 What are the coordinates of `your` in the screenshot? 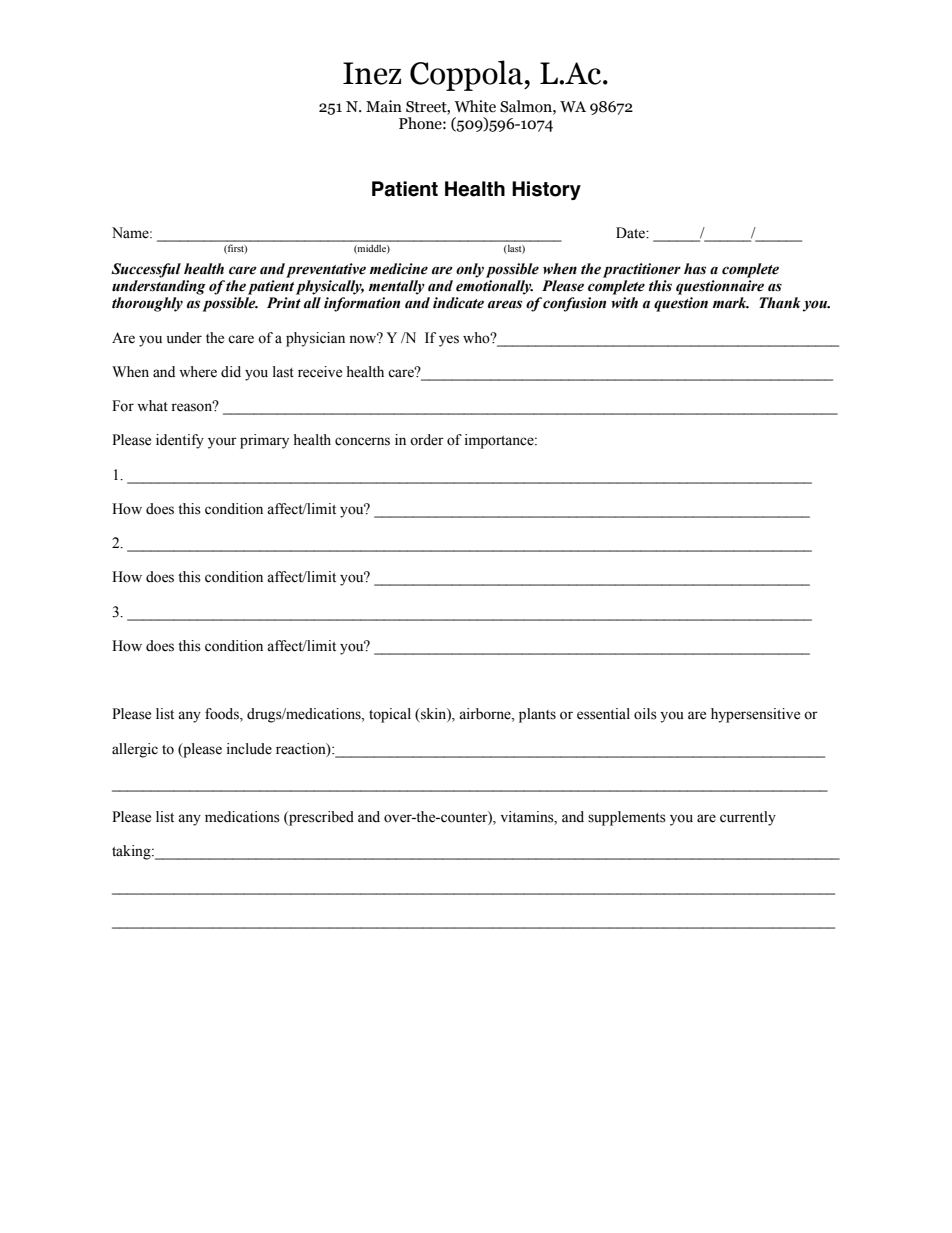 It's located at (222, 443).
